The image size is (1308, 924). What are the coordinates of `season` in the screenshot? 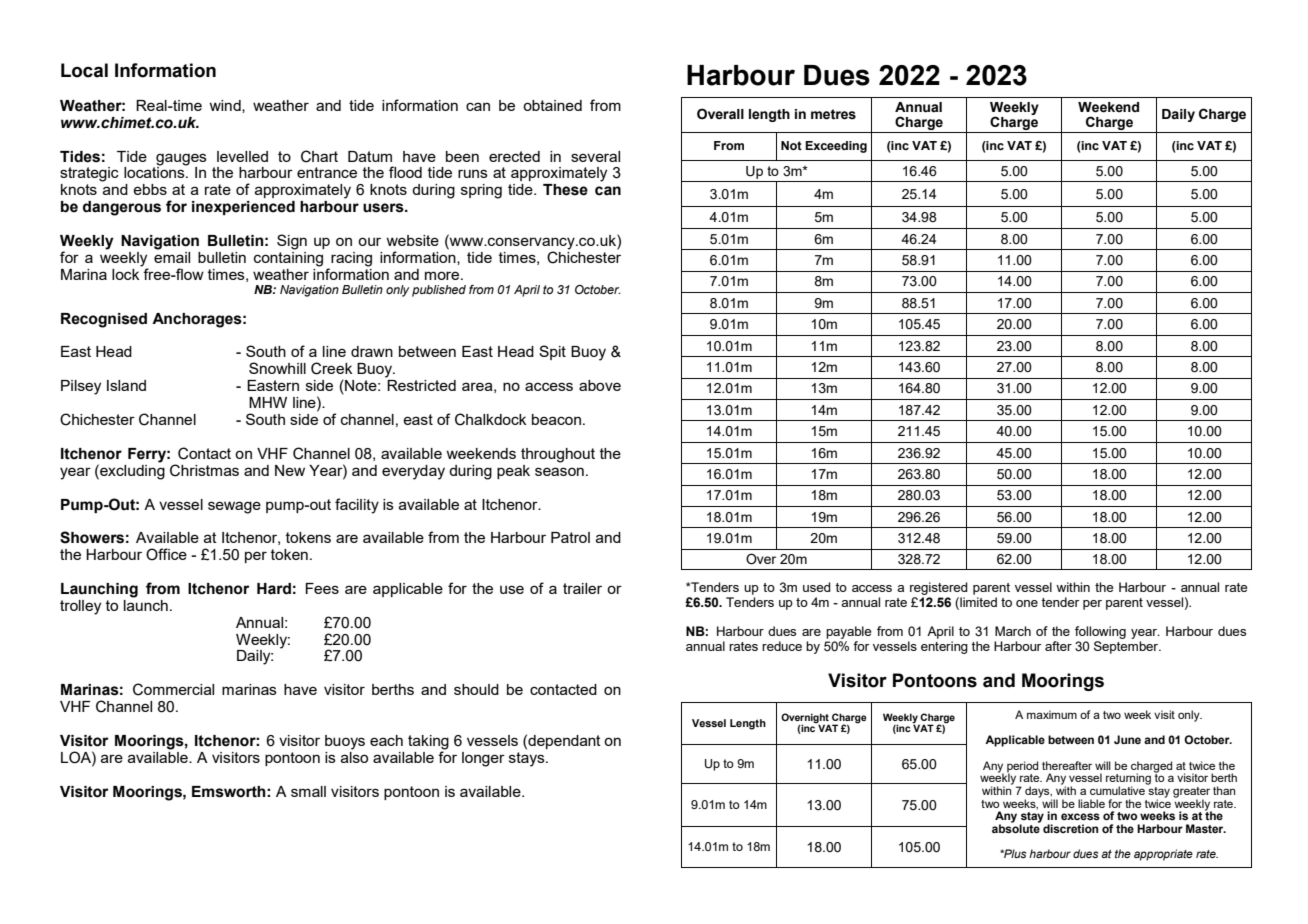 It's located at (559, 471).
